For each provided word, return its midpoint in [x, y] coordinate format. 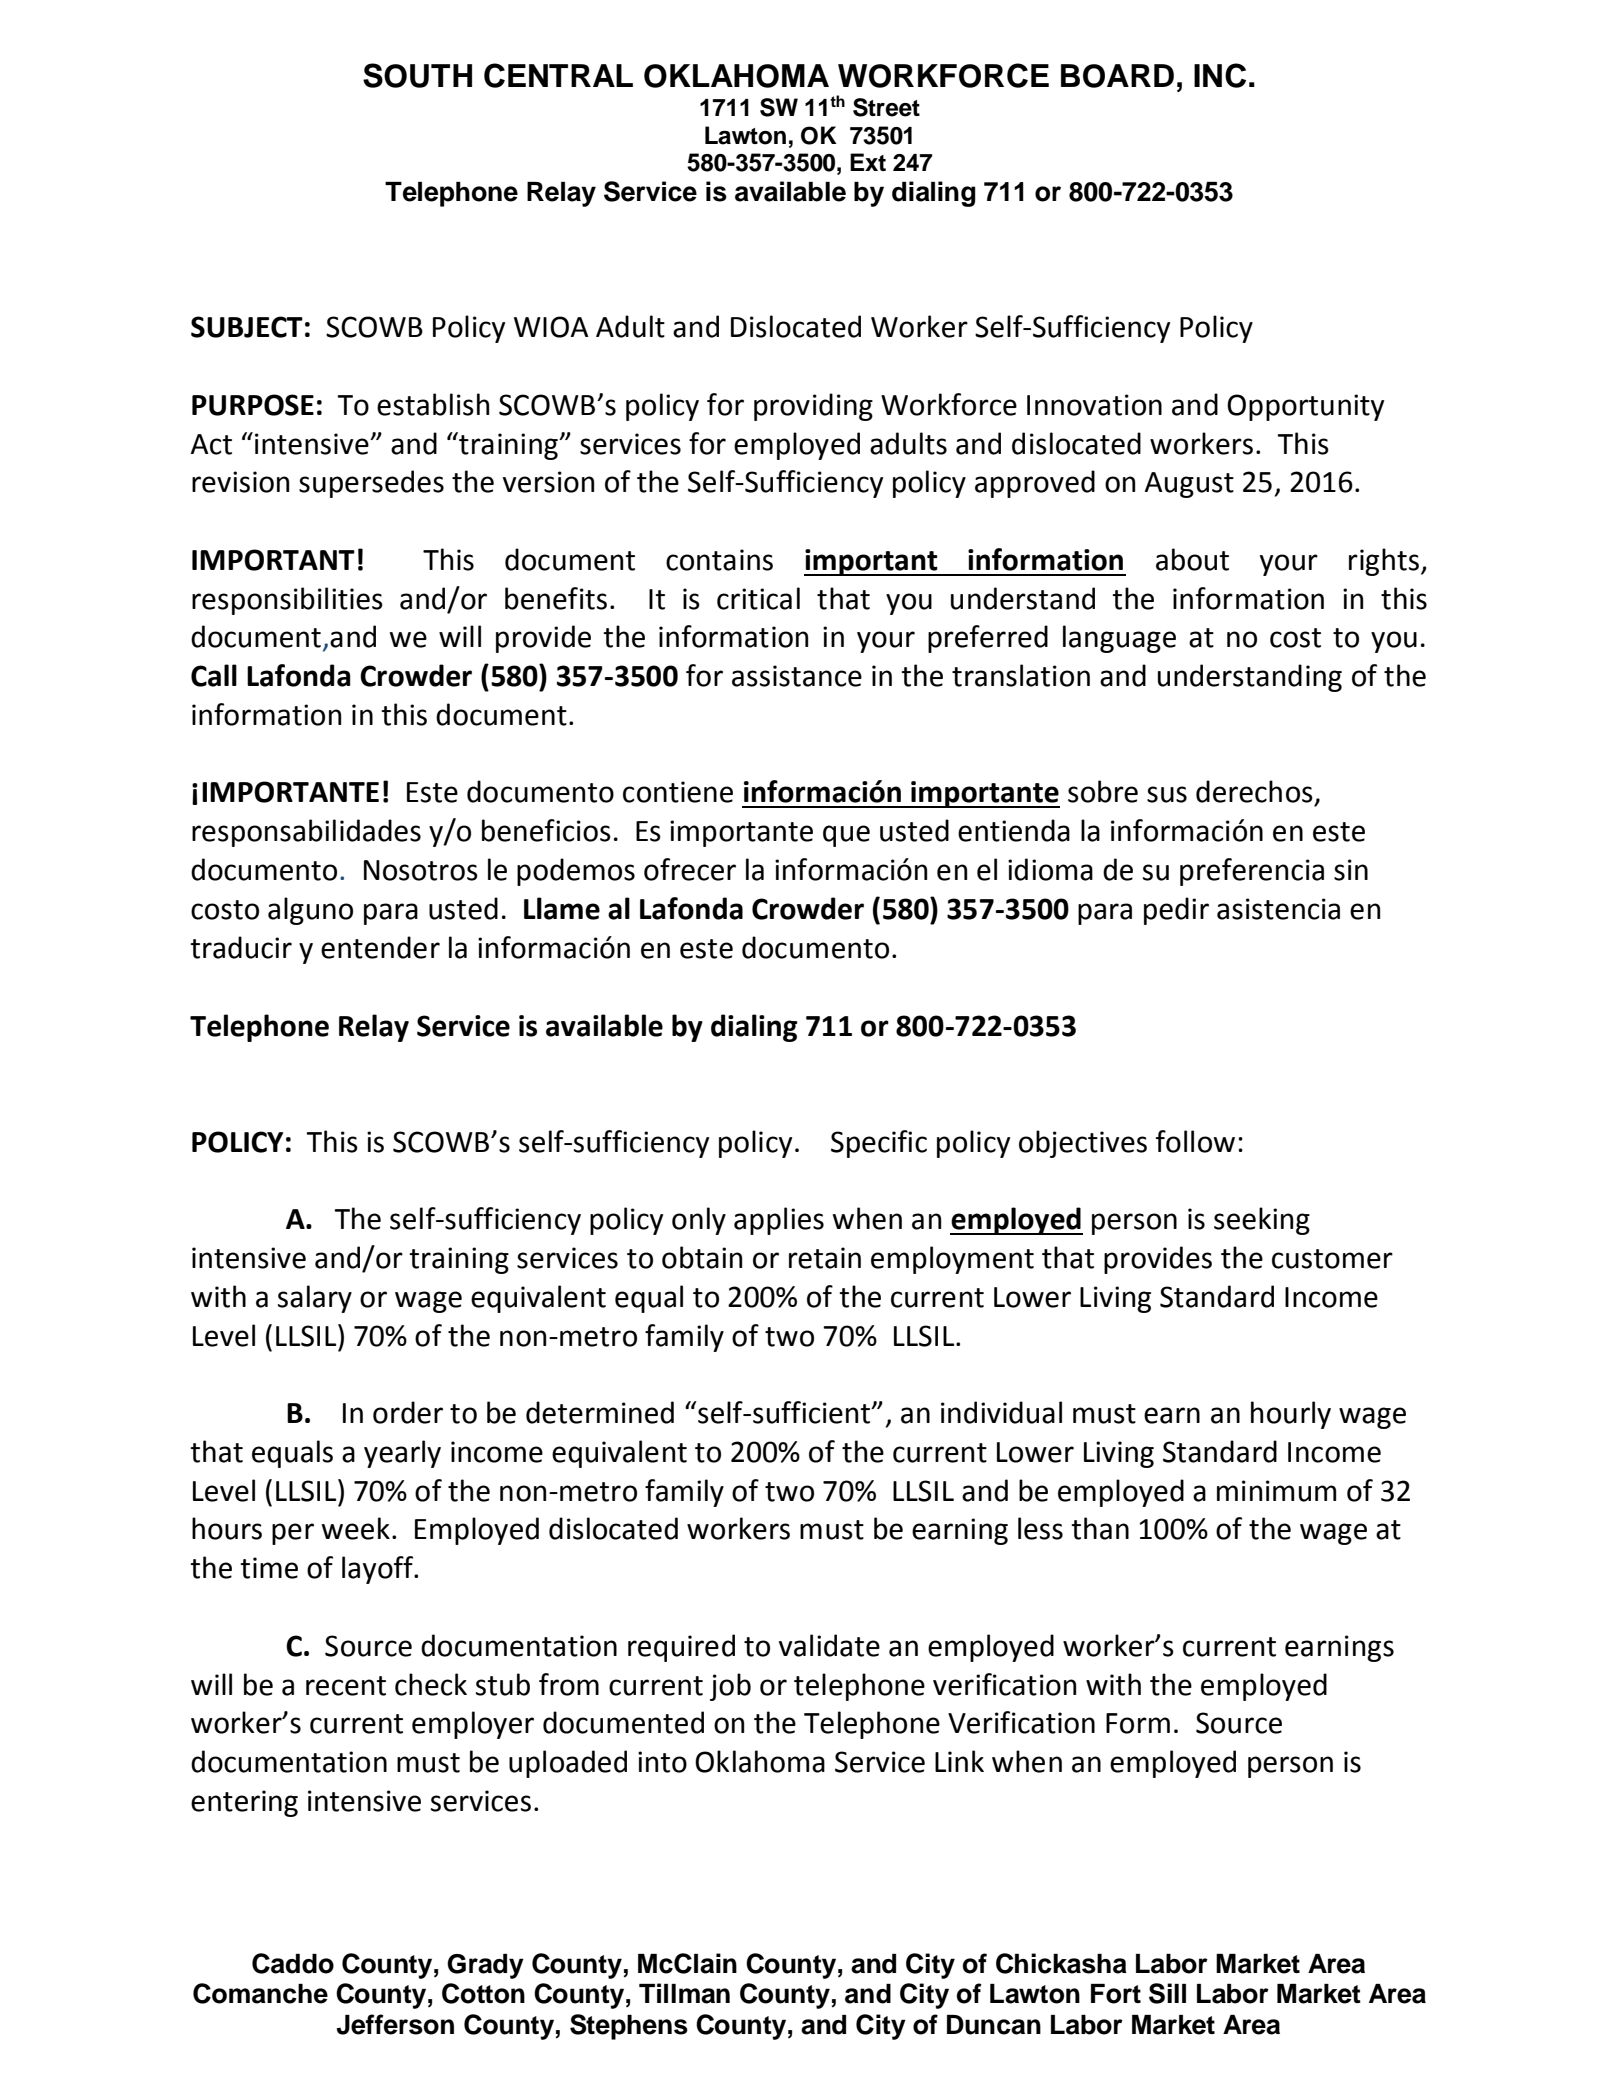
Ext [868, 162]
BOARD [1117, 76]
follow [1195, 1141]
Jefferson [395, 2024]
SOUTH [417, 75]
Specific [879, 1144]
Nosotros [421, 870]
